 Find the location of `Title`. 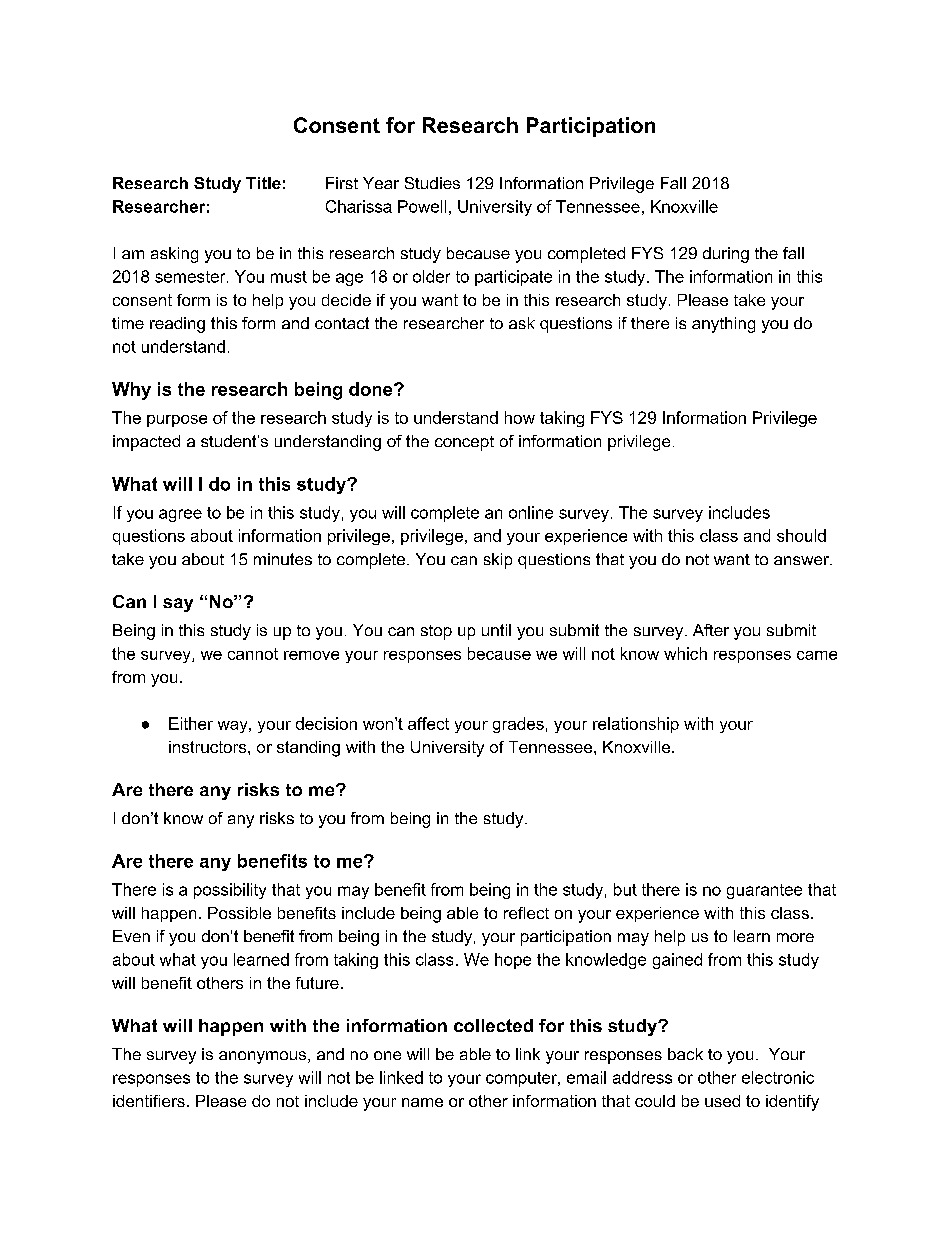

Title is located at coordinates (263, 183).
